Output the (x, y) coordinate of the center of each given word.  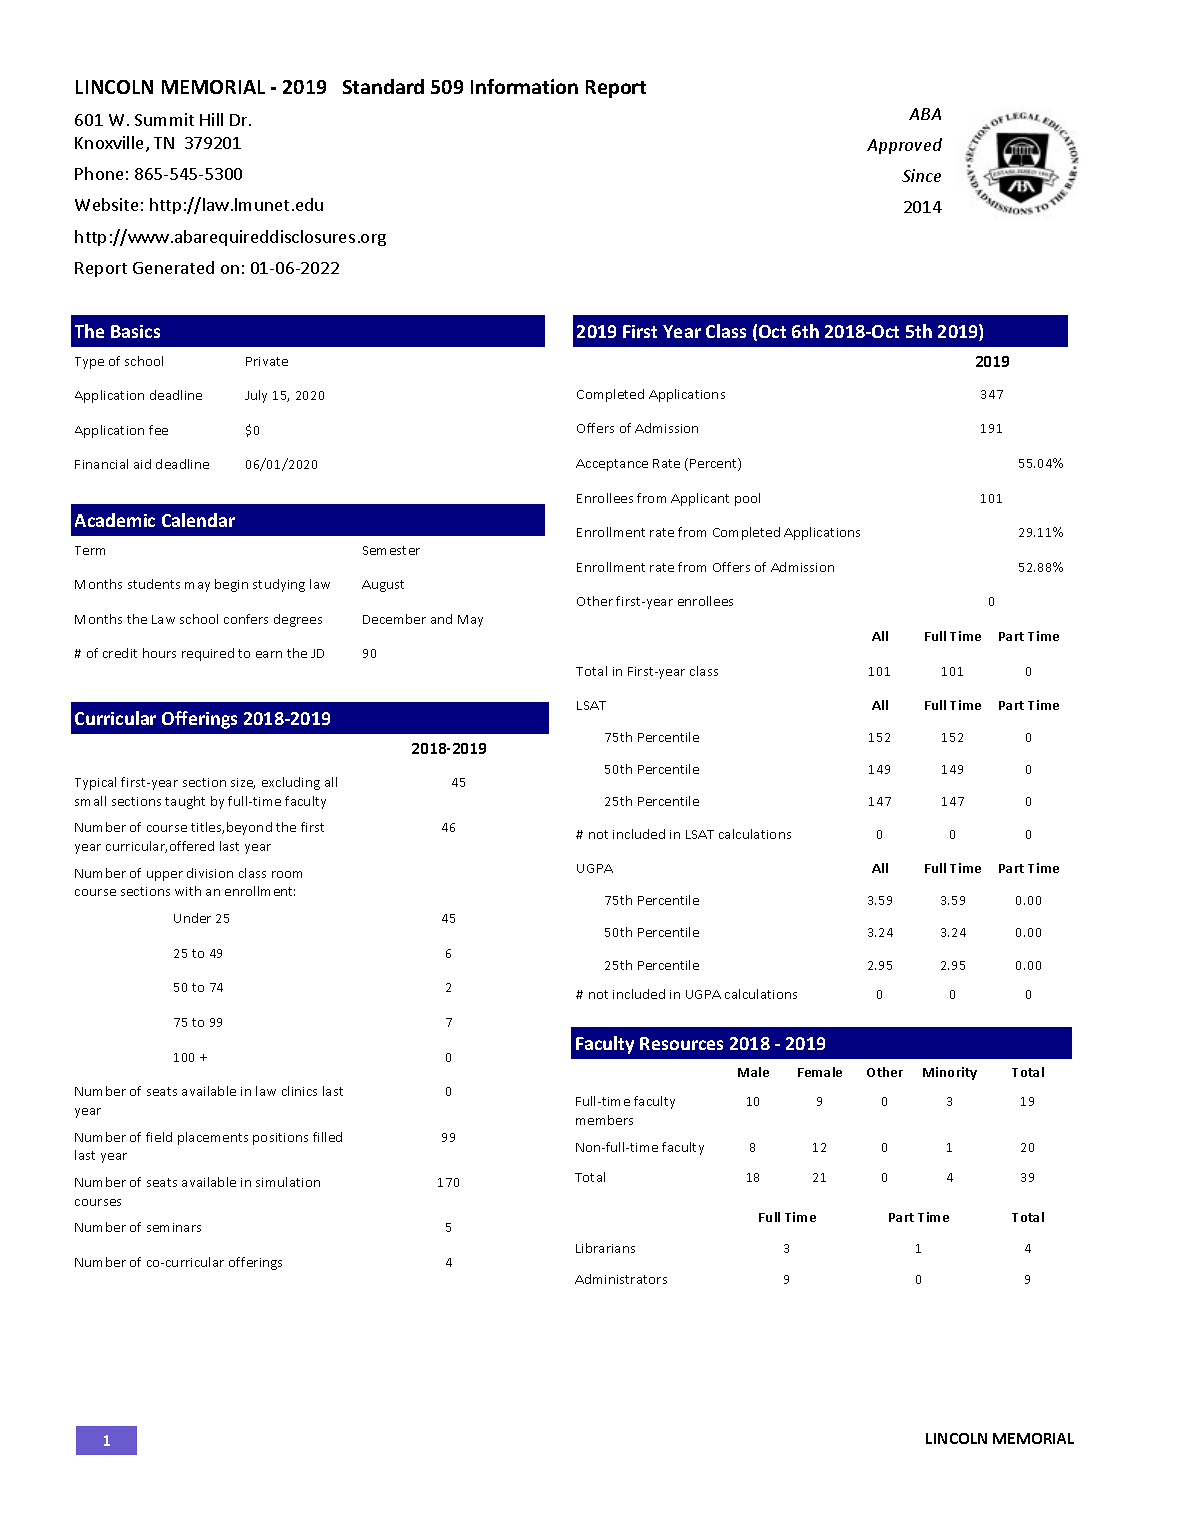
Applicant (700, 499)
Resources (681, 1043)
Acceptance (612, 465)
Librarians (605, 1248)
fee (158, 430)
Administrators (621, 1279)
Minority (950, 1073)
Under (192, 918)
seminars (174, 1227)
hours (159, 653)
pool (747, 499)
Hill (211, 119)
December (394, 619)
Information (524, 86)
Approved (904, 146)
